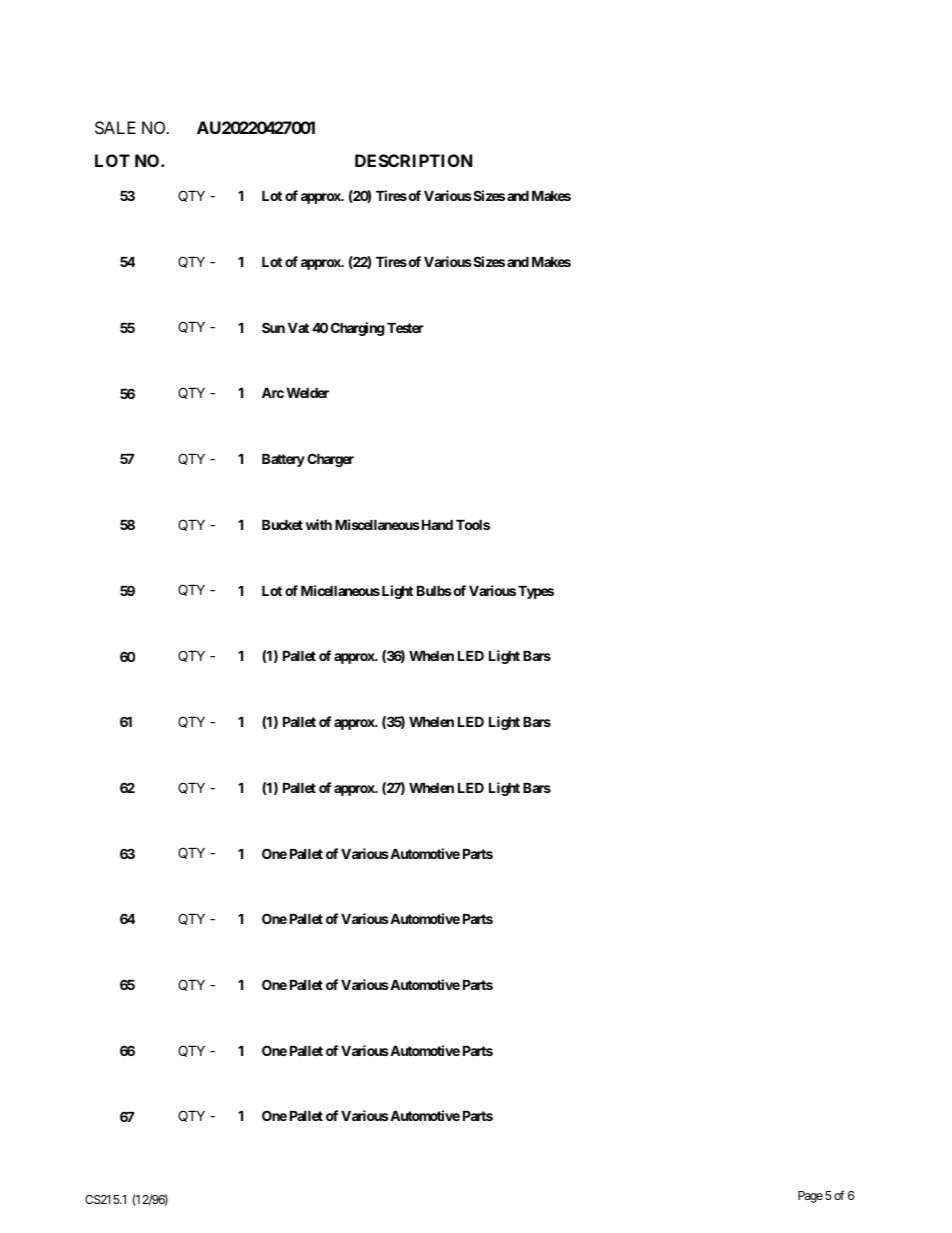 This screenshot has width=952, height=1233. I want to click on Charger, so click(330, 460).
